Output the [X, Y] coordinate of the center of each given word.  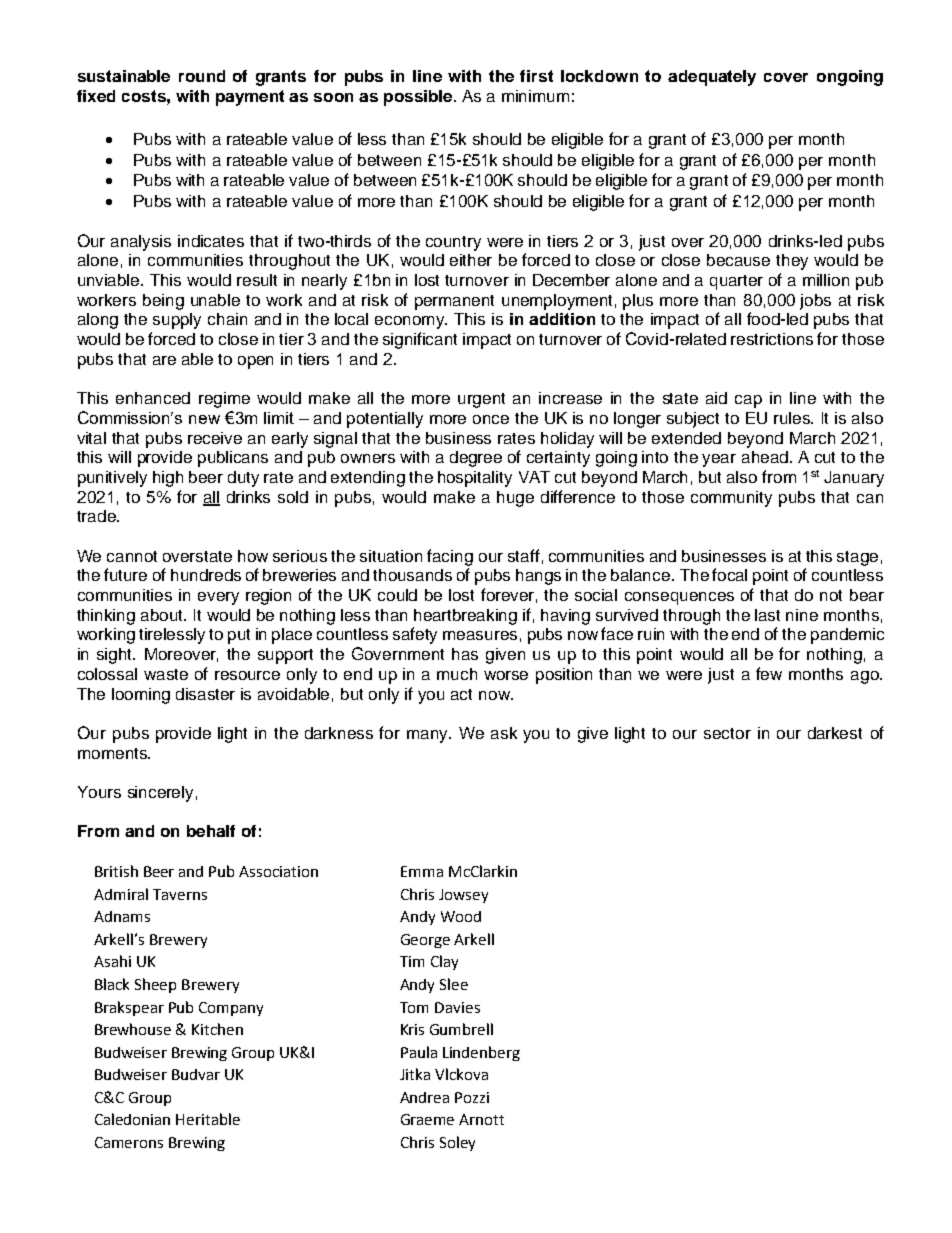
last [767, 615]
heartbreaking [465, 617]
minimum [535, 96]
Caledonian [132, 1119]
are [164, 360]
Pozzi [472, 1097]
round [202, 76]
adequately [712, 78]
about [163, 615]
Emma [422, 871]
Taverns [180, 894]
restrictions [772, 339]
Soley [457, 1143]
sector [727, 733]
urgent [481, 400]
